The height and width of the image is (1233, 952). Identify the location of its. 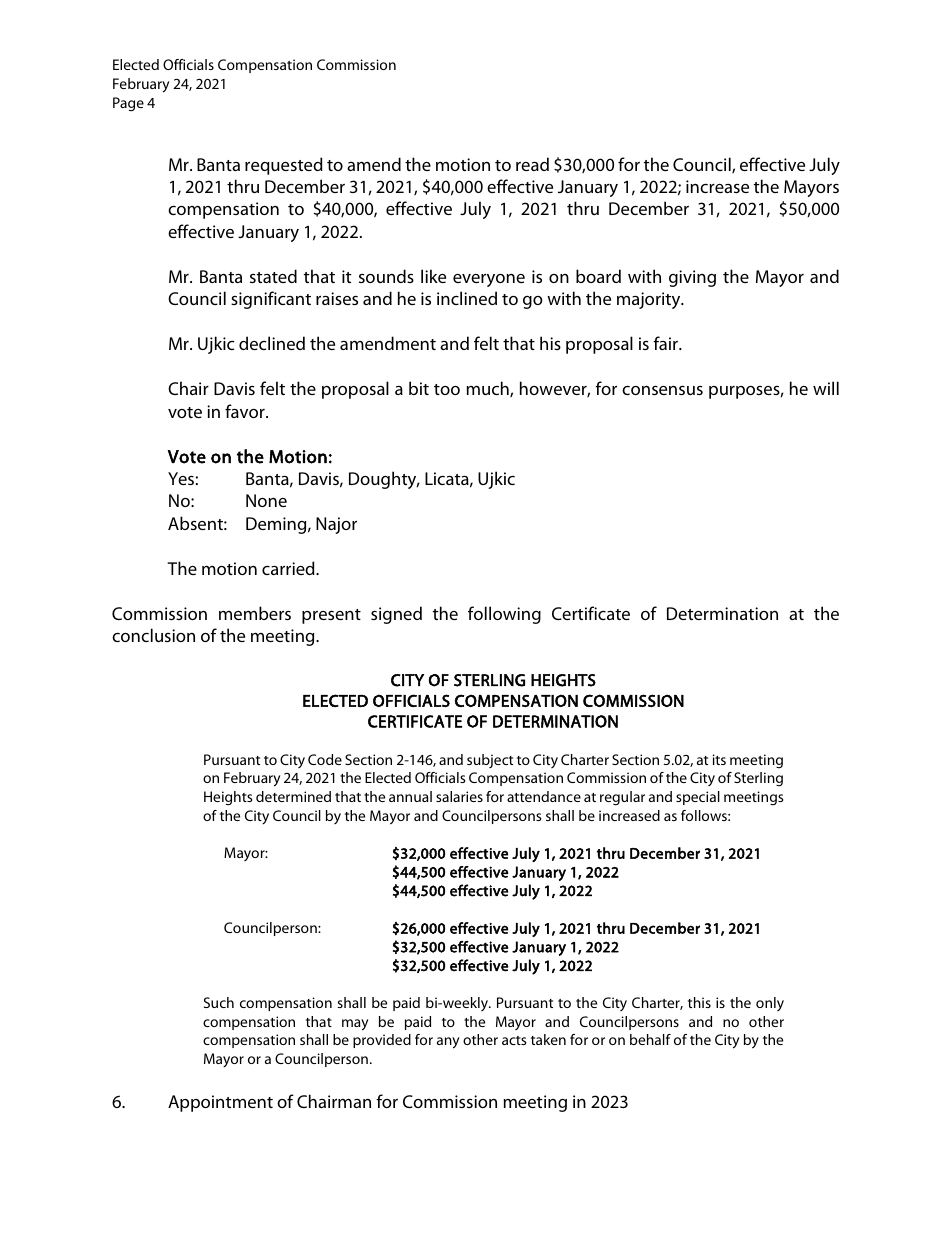
(719, 759).
